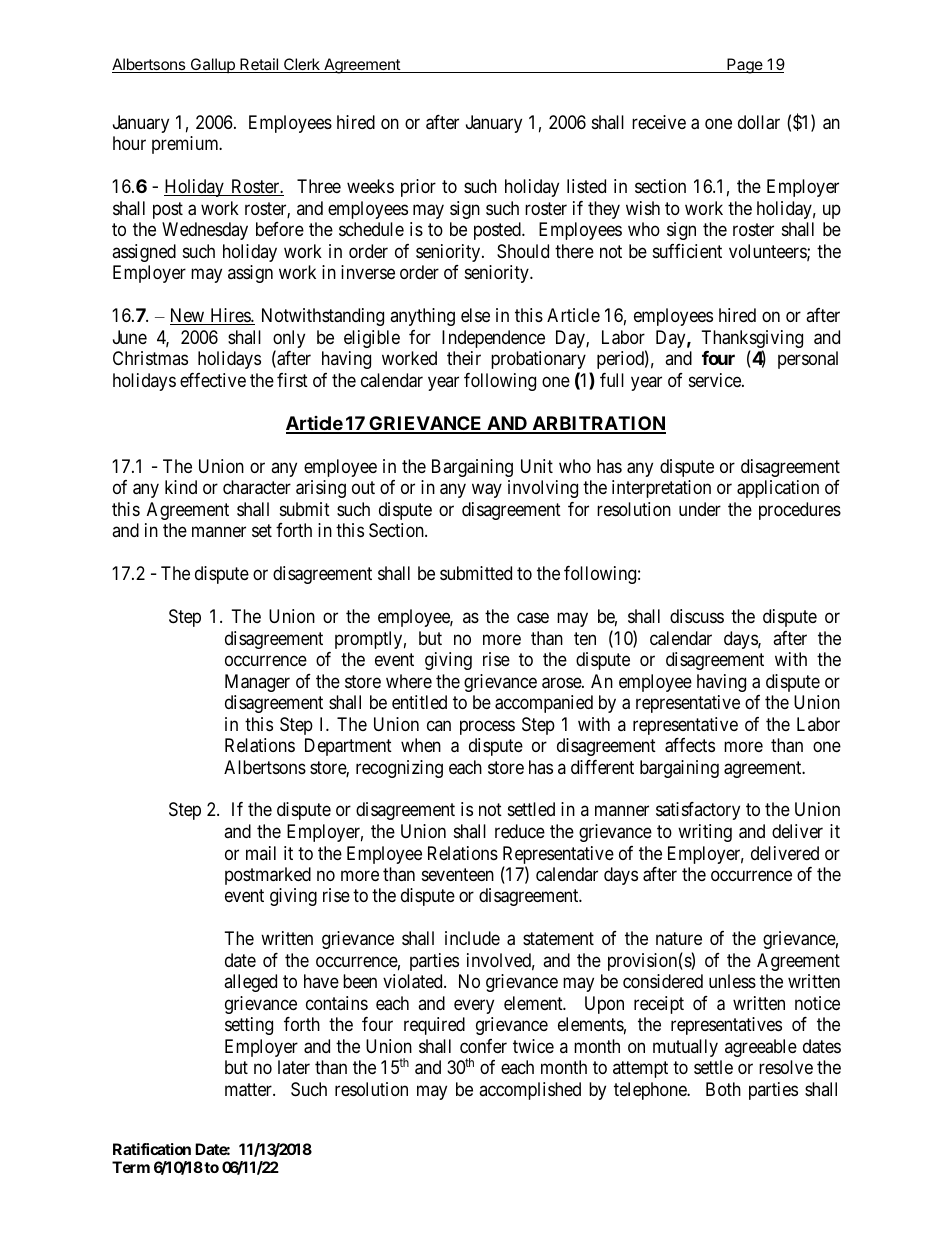  I want to click on case, so click(533, 618).
